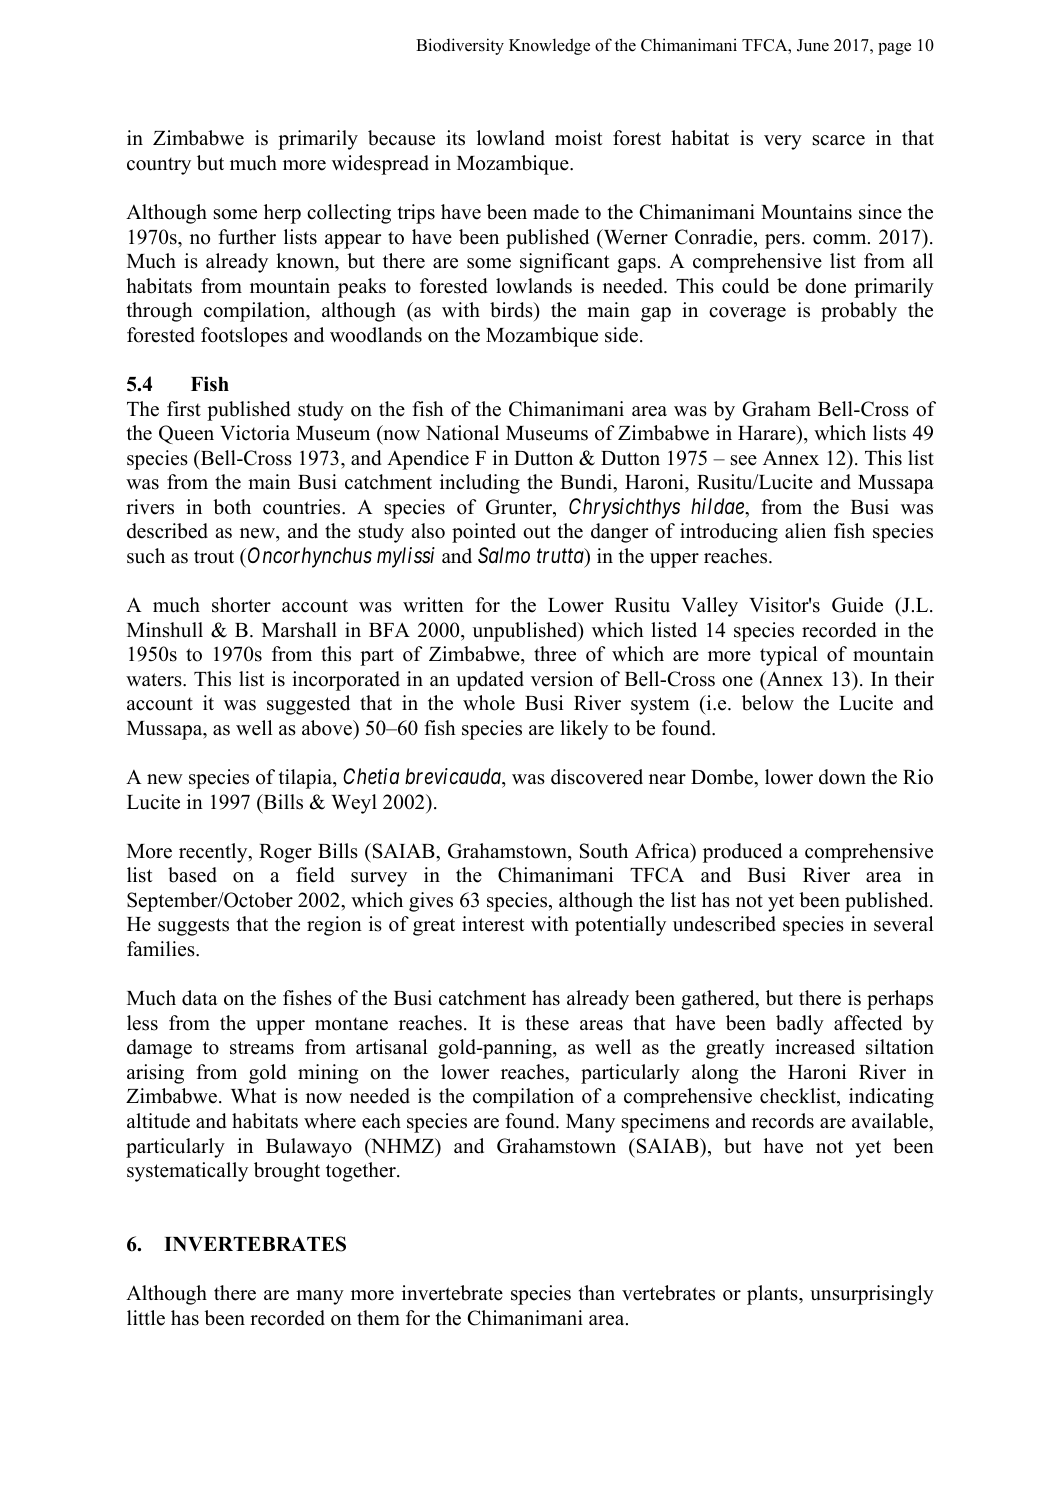 The width and height of the document is (1060, 1499). What do you see at coordinates (872, 1295) in the document?
I see `unsurprisingly` at bounding box center [872, 1295].
